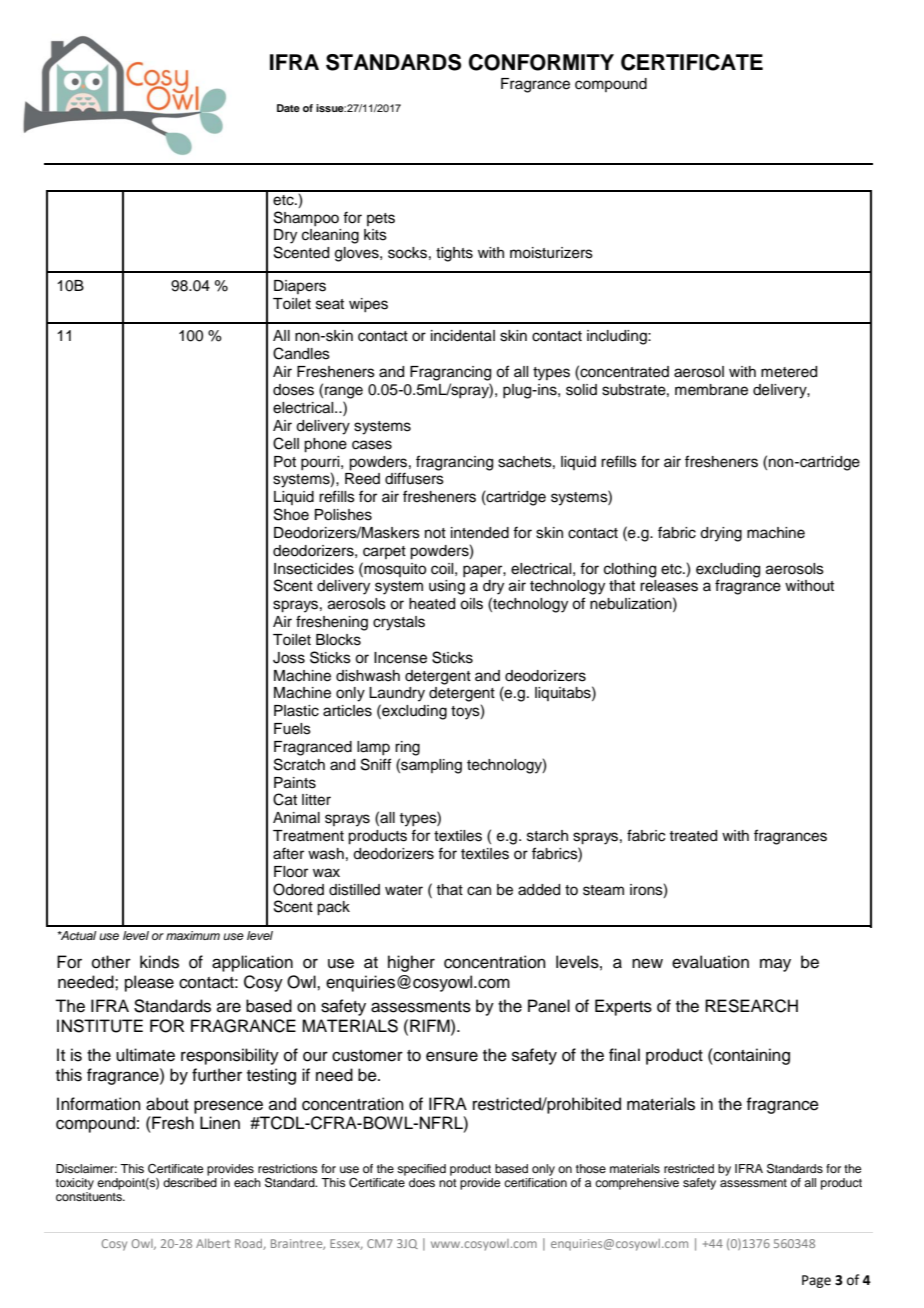 Image resolution: width=924 pixels, height=1308 pixels. I want to click on does, so click(422, 1182).
